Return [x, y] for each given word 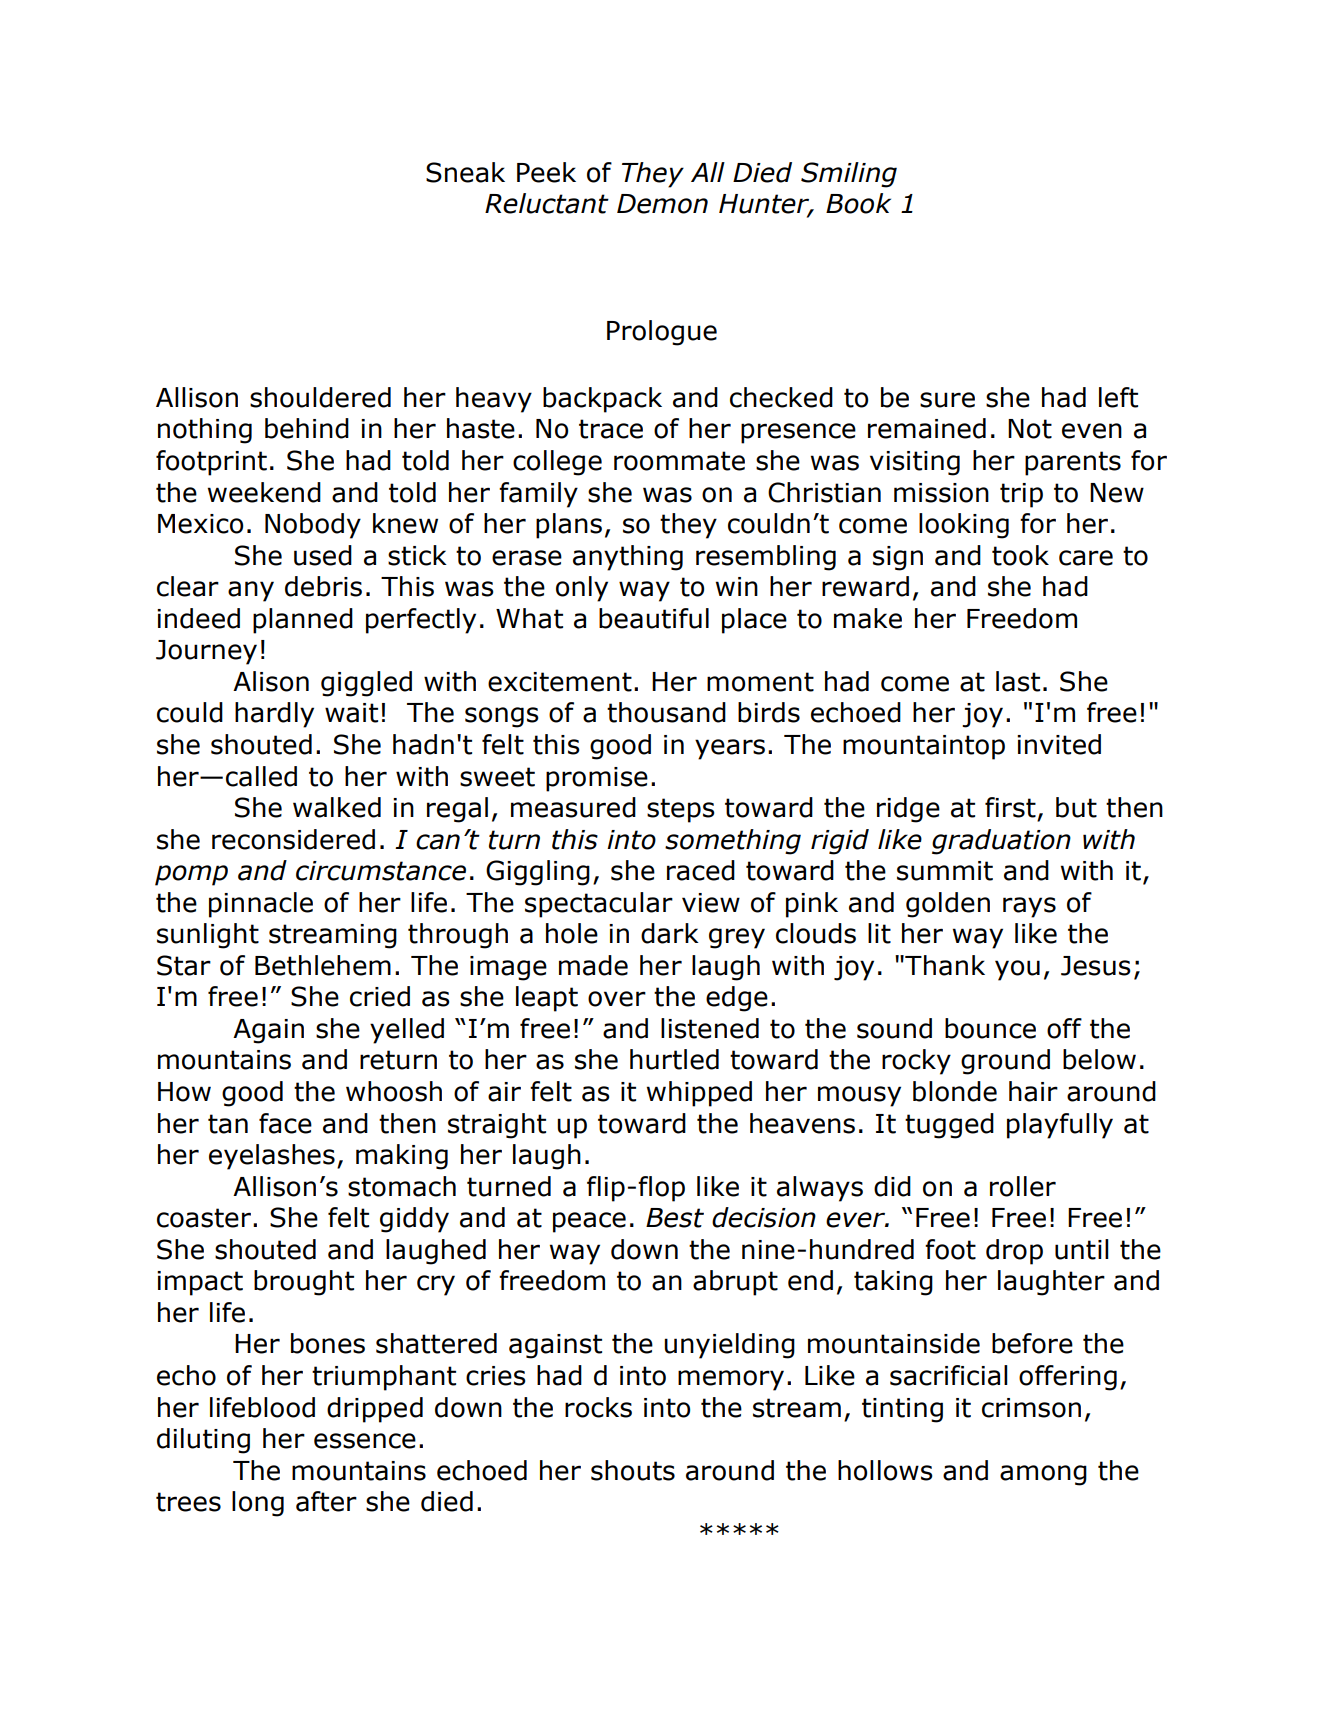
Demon [662, 204]
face [285, 1123]
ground [1005, 1062]
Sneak [465, 172]
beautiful [654, 618]
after [326, 1501]
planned [303, 621]
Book [858, 203]
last [1018, 681]
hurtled [674, 1059]
